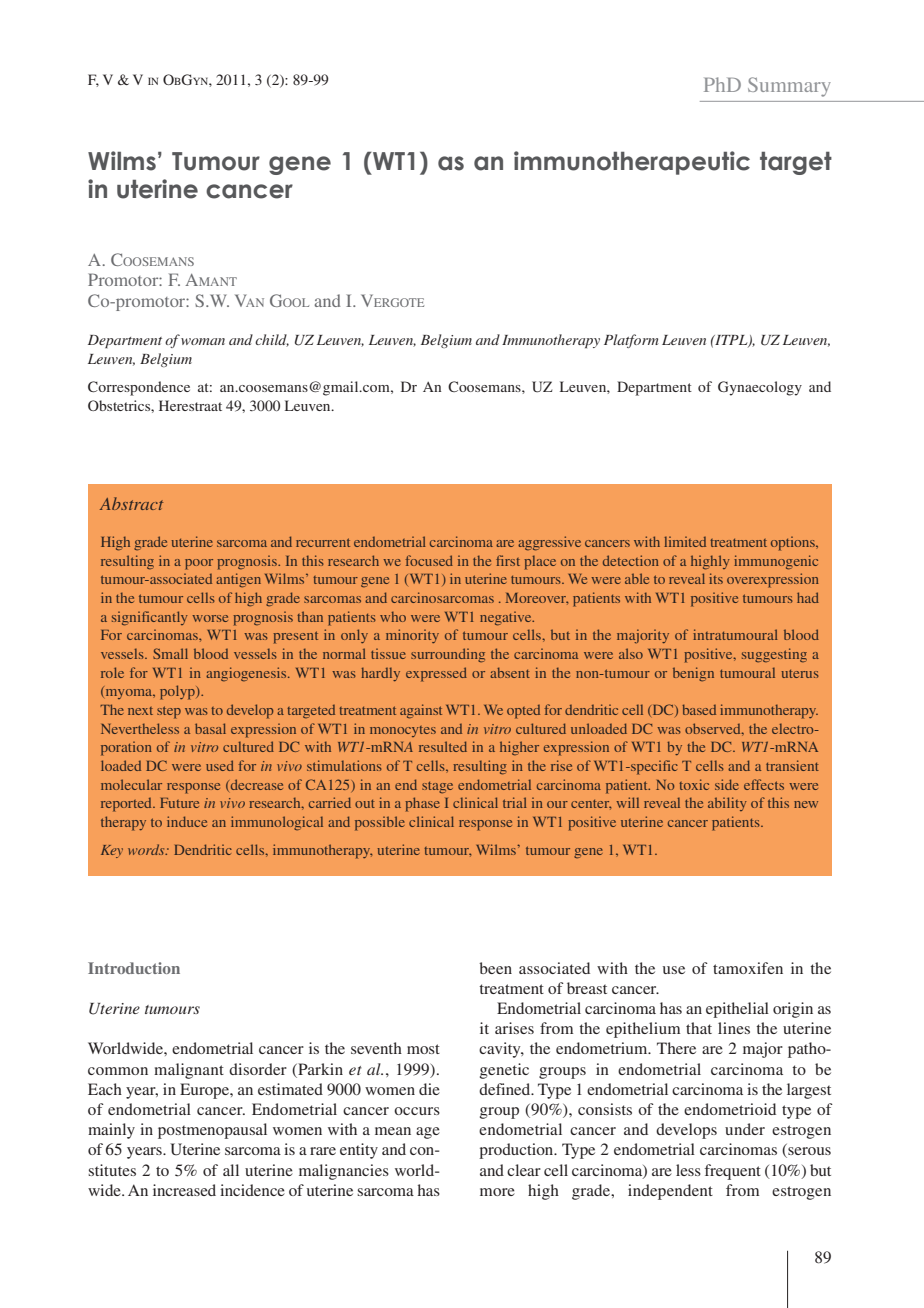  Describe the element at coordinates (184, 1190) in the screenshot. I see `increased` at that location.
